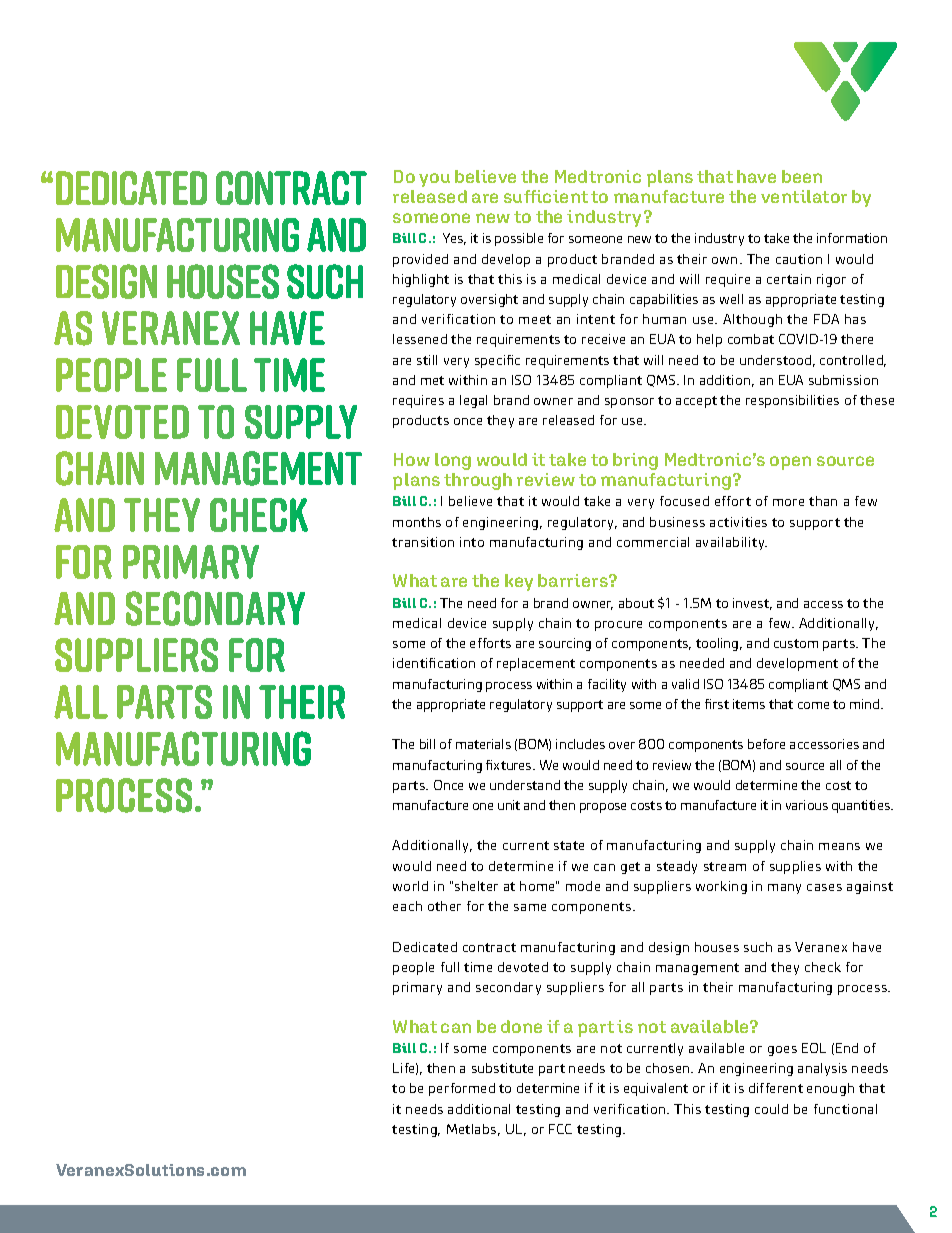 Image resolution: width=952 pixels, height=1233 pixels. What do you see at coordinates (804, 196) in the screenshot?
I see `ventilator` at bounding box center [804, 196].
